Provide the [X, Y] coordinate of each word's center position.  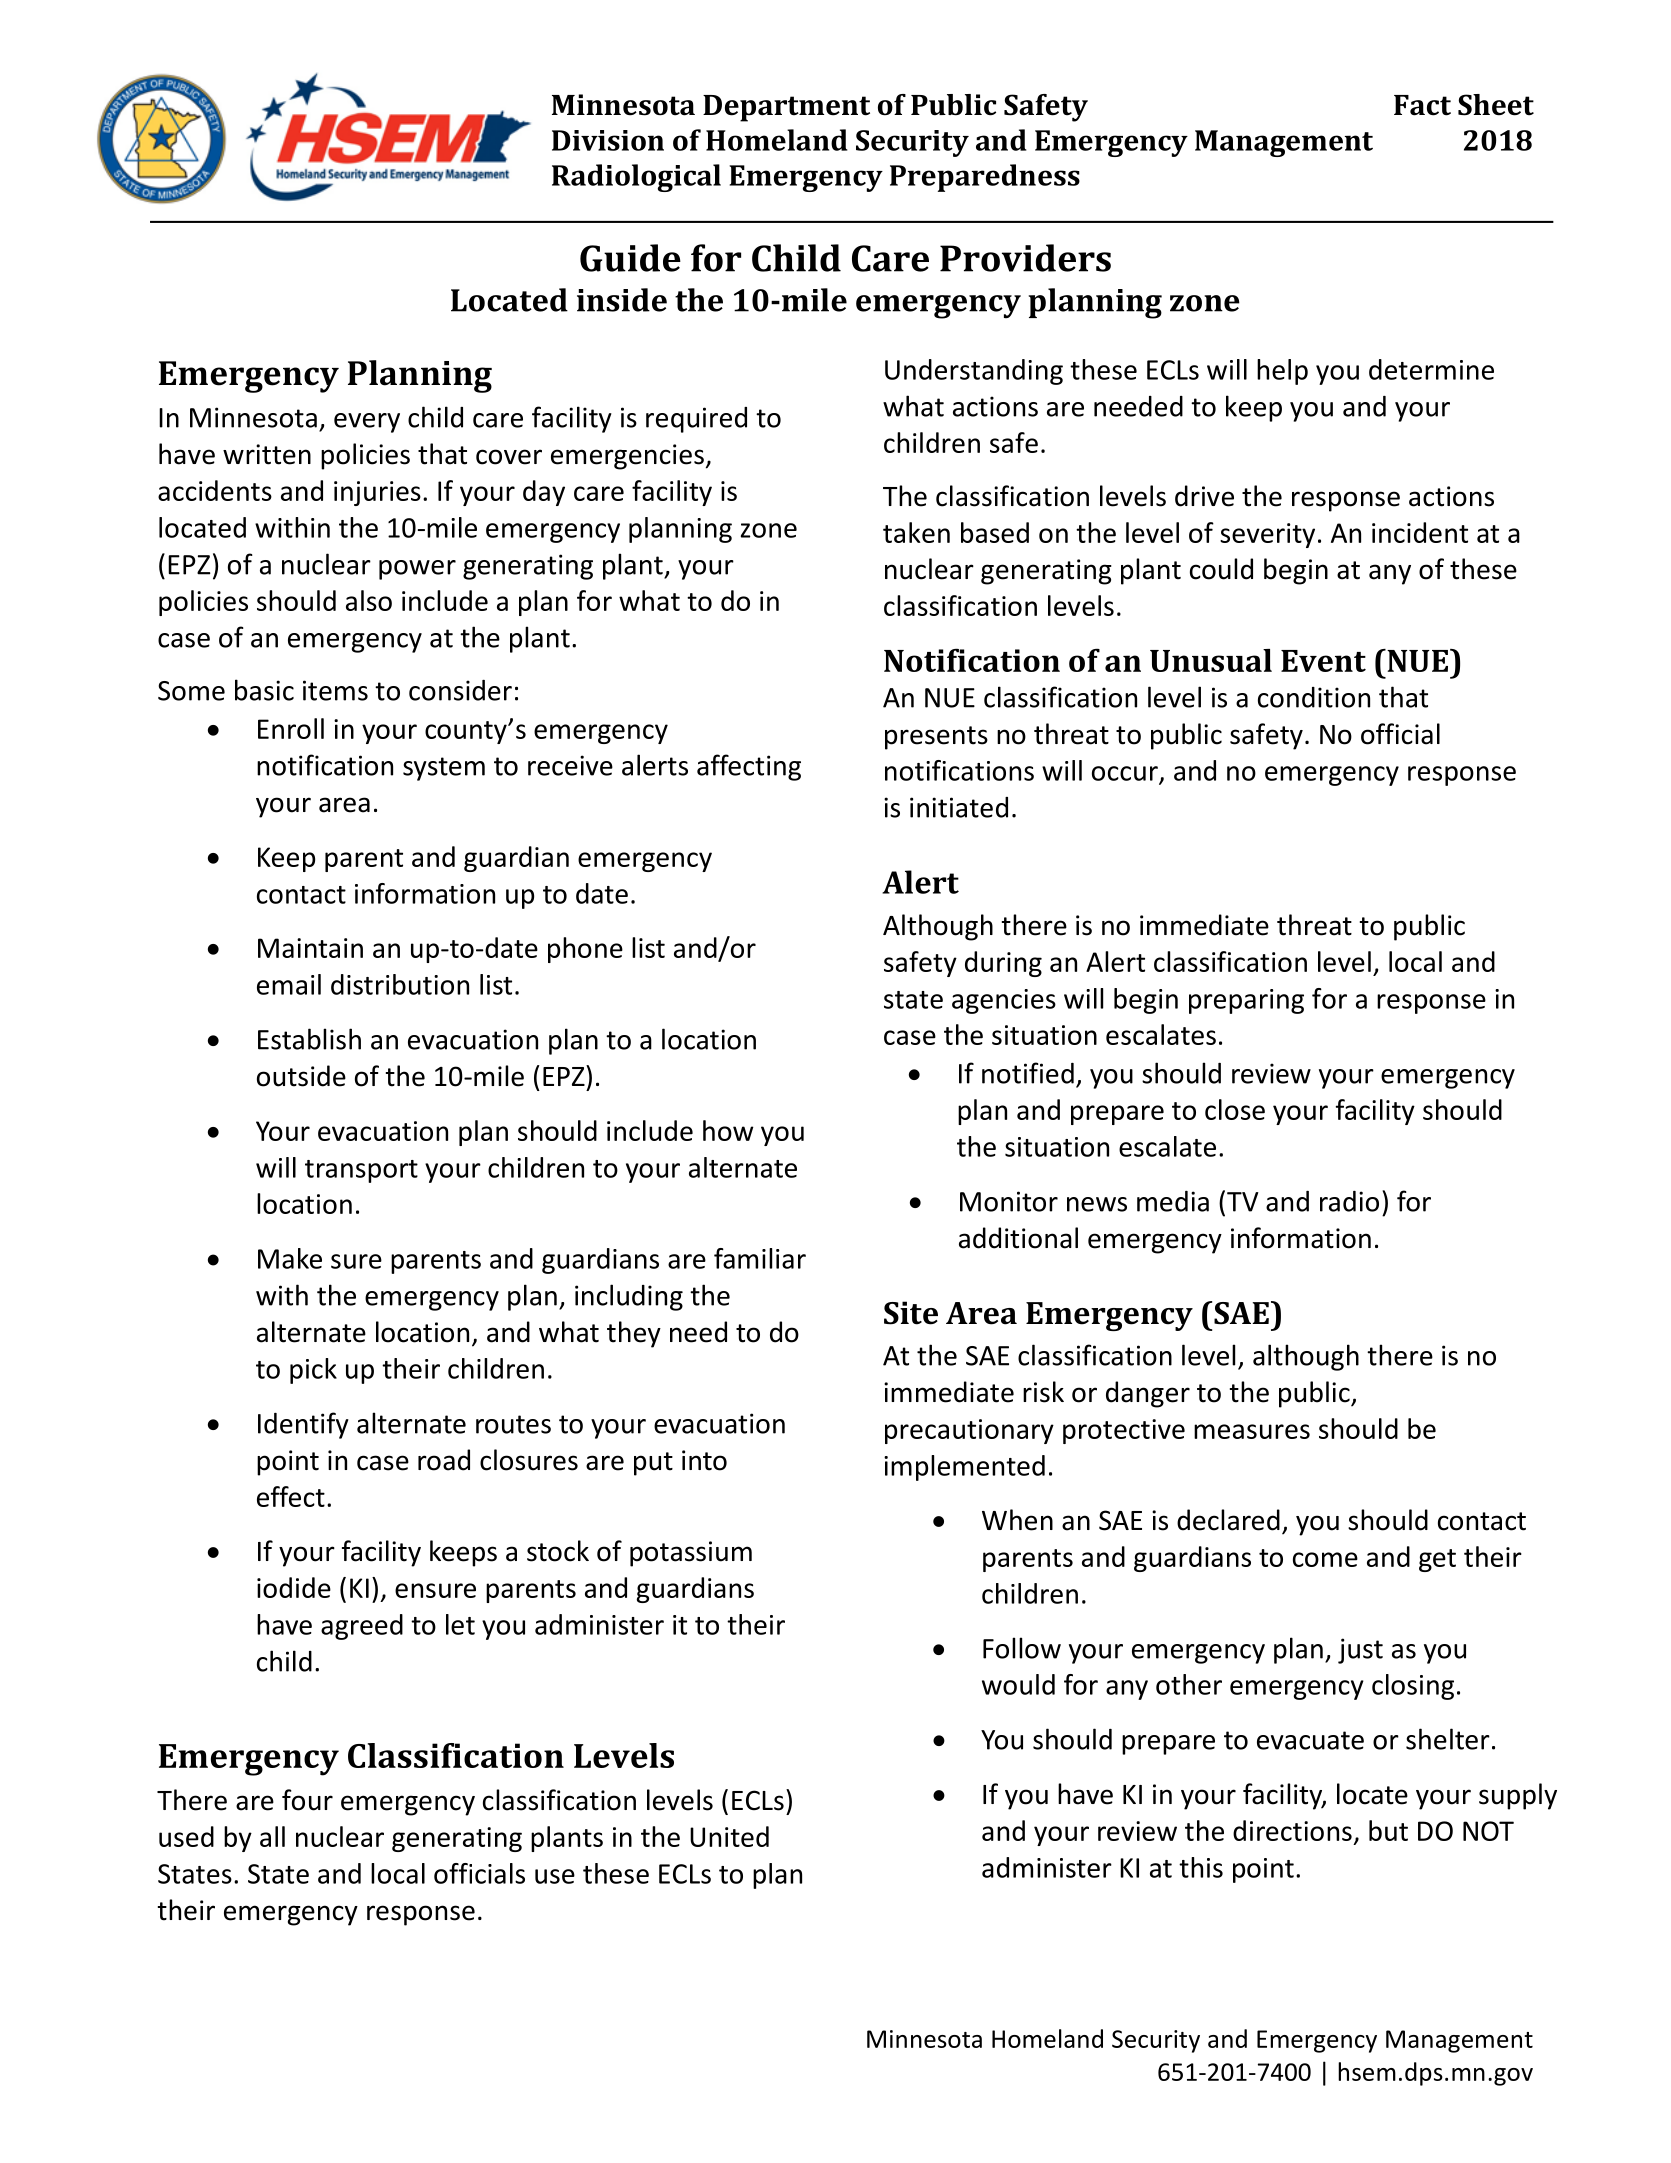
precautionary [969, 1431]
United [729, 1836]
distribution [400, 984]
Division [608, 140]
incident [1420, 532]
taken [916, 532]
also [369, 600]
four [307, 1800]
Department [786, 108]
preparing [1246, 1001]
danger [1148, 1394]
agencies [1004, 1001]
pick [313, 1371]
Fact [1422, 105]
